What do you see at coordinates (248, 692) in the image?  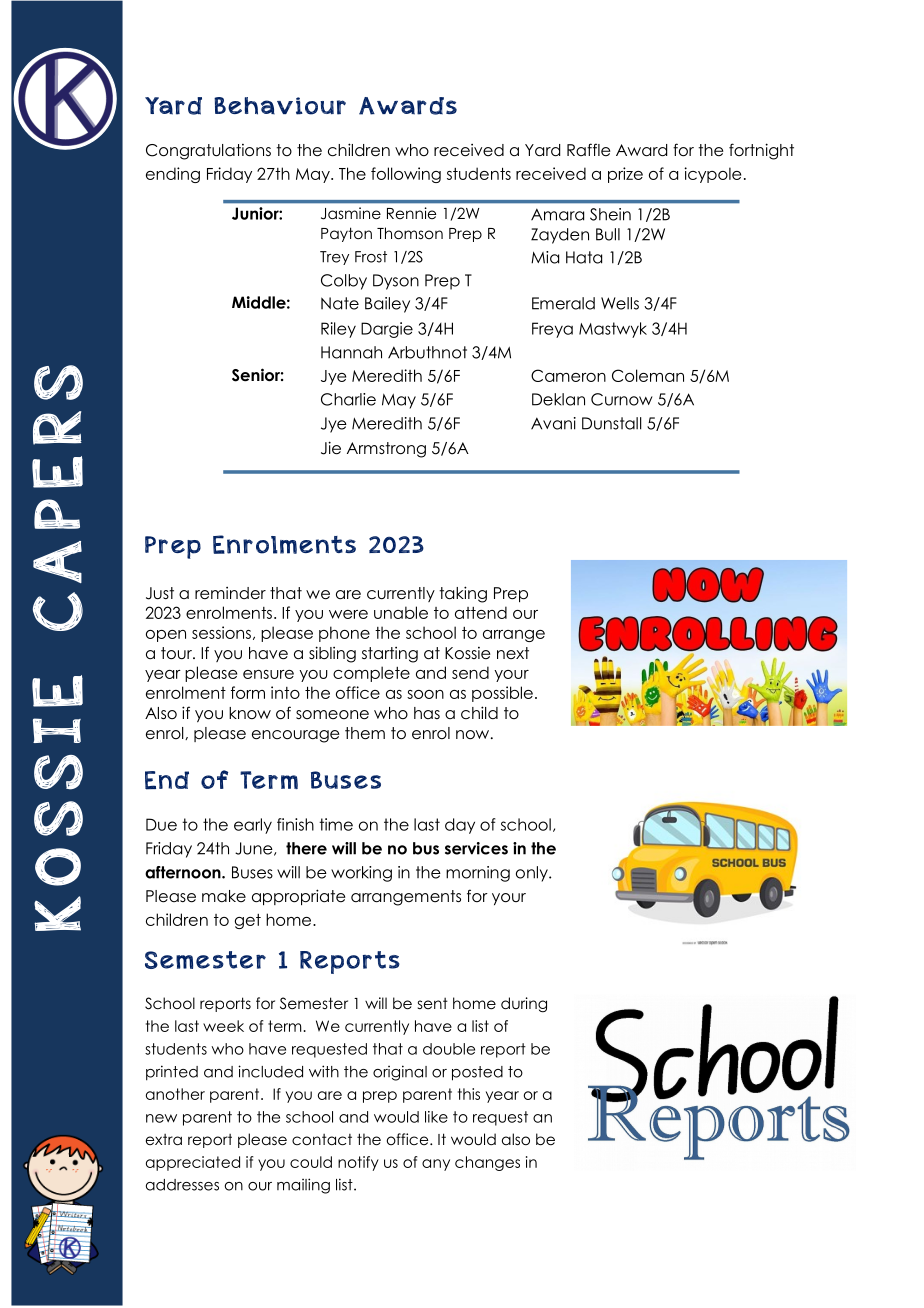 I see `form` at bounding box center [248, 692].
